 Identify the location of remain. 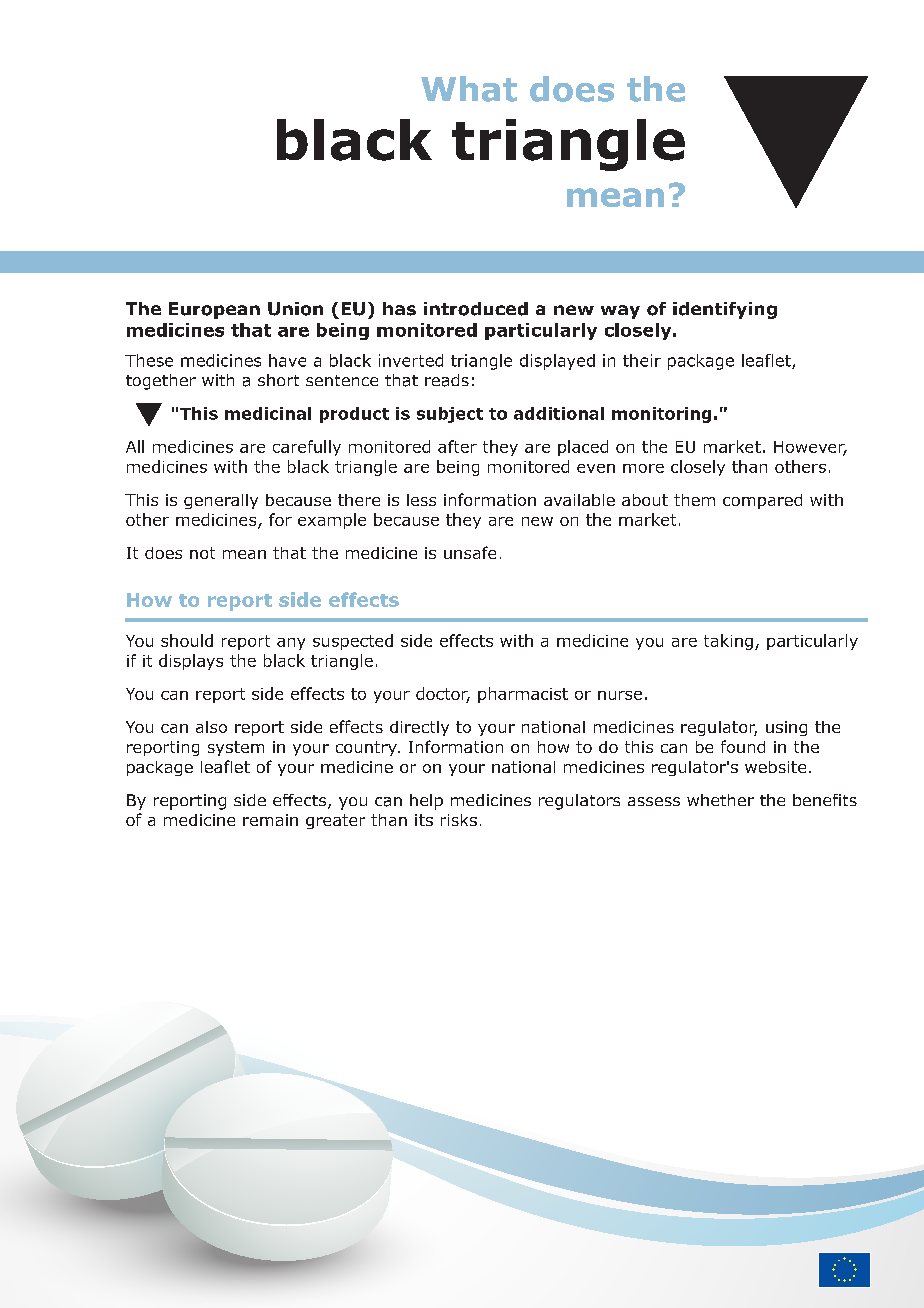
(270, 820).
